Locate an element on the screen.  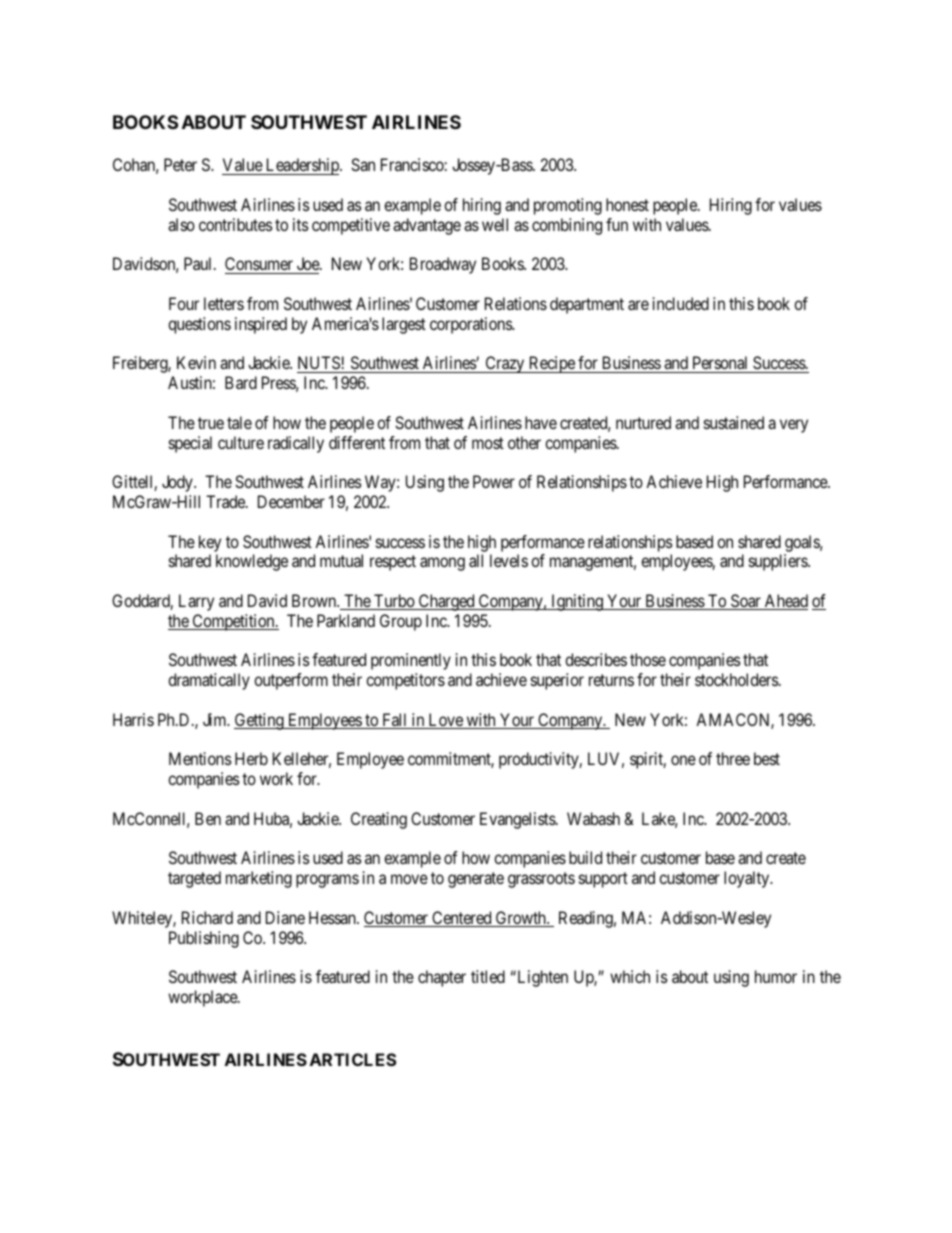
Larry is located at coordinates (196, 602).
